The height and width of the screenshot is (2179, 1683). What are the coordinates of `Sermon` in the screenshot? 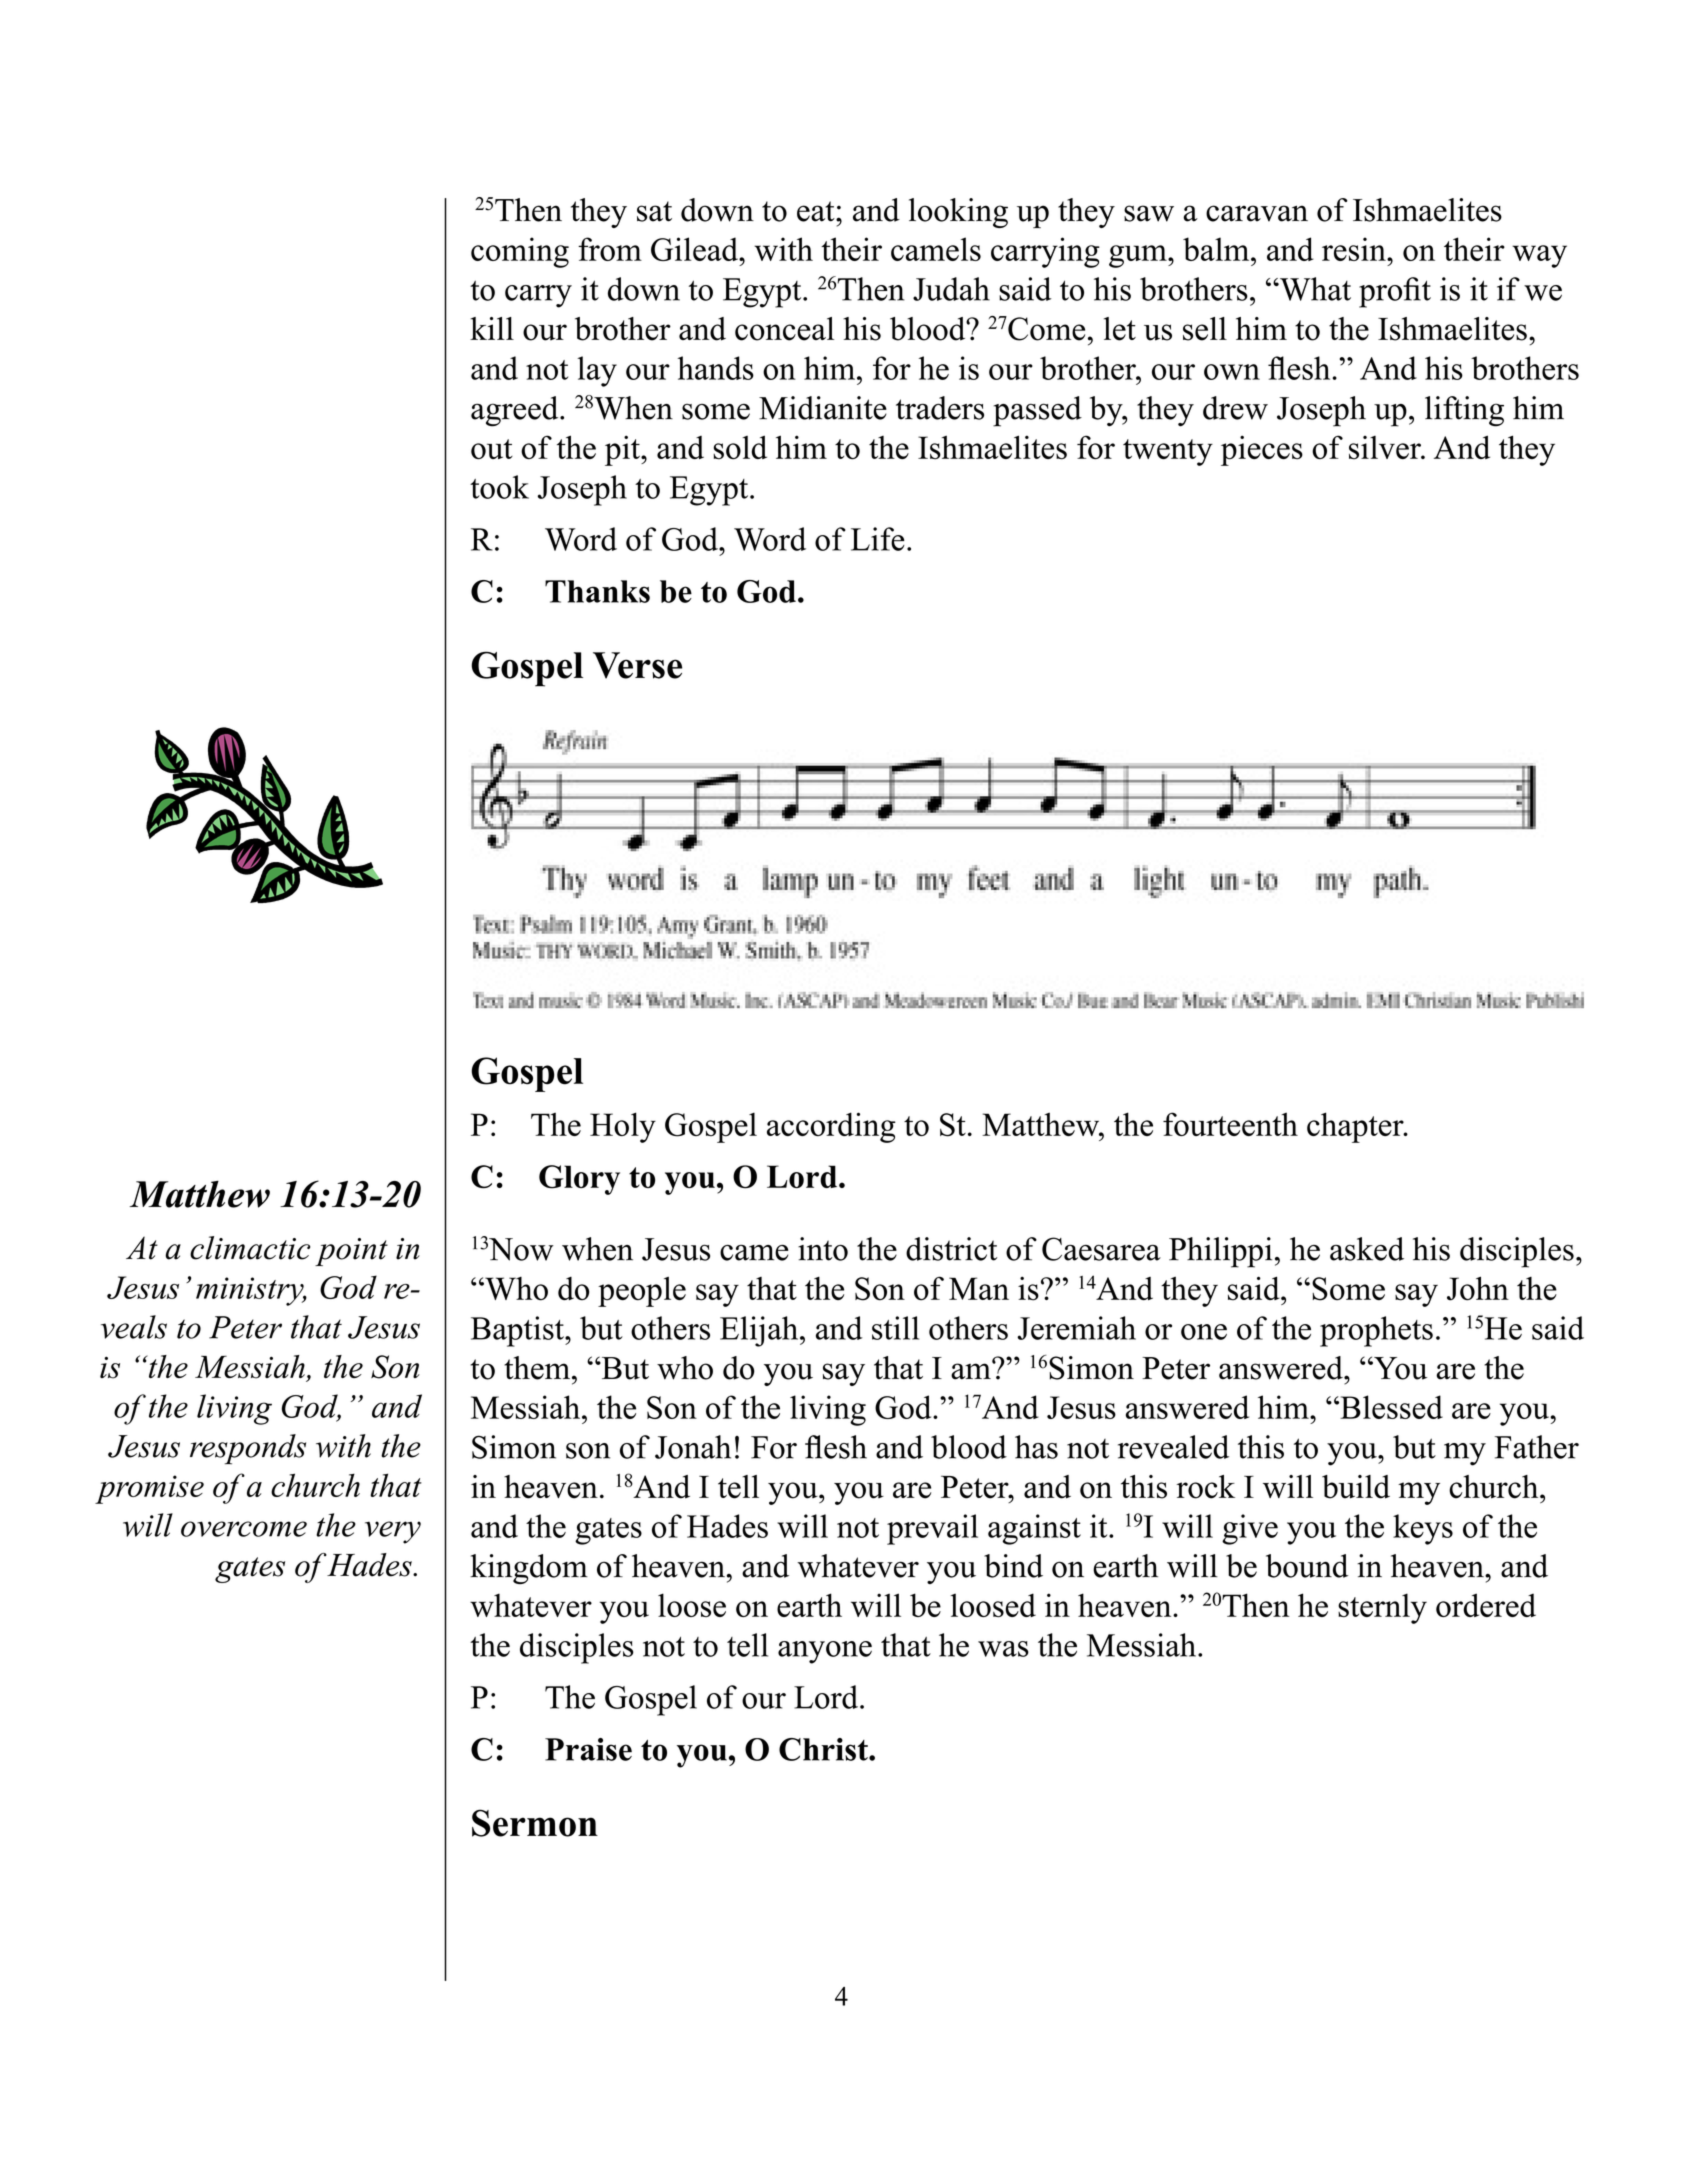 It's located at (535, 1823).
